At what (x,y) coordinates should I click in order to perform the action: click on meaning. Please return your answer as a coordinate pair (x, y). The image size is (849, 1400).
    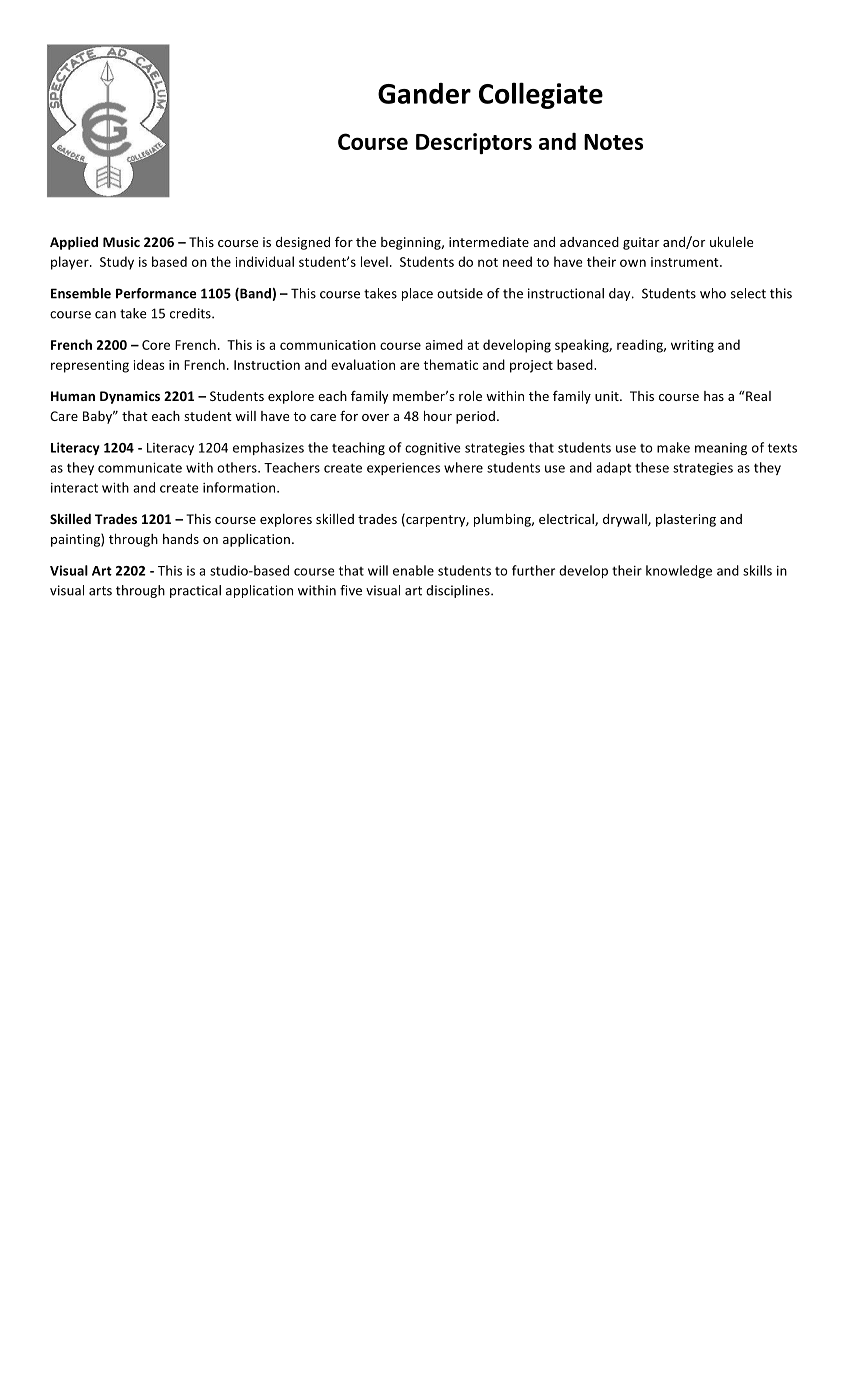
    Looking at the image, I should click on (721, 449).
